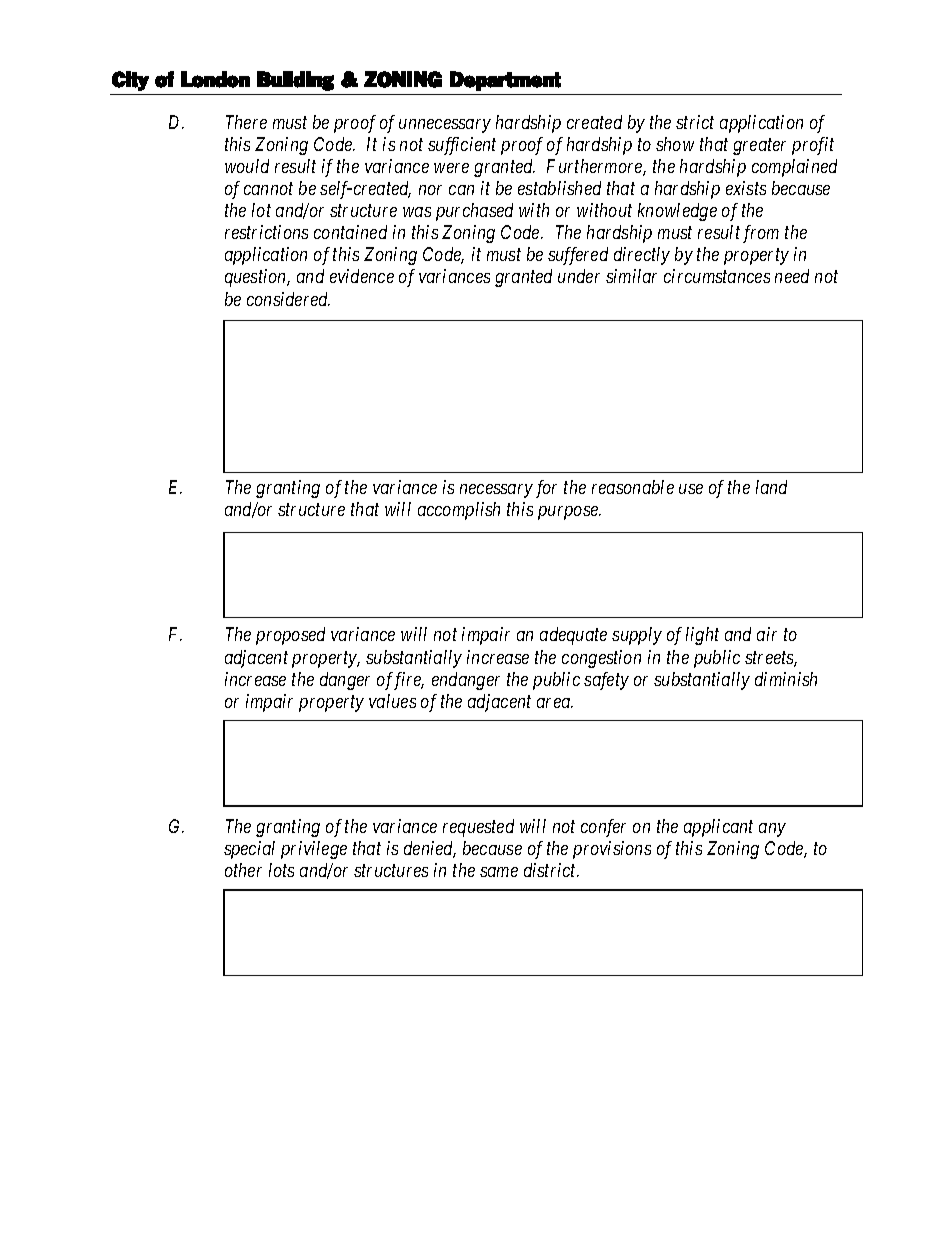  What do you see at coordinates (459, 511) in the screenshot?
I see `accomplish` at bounding box center [459, 511].
